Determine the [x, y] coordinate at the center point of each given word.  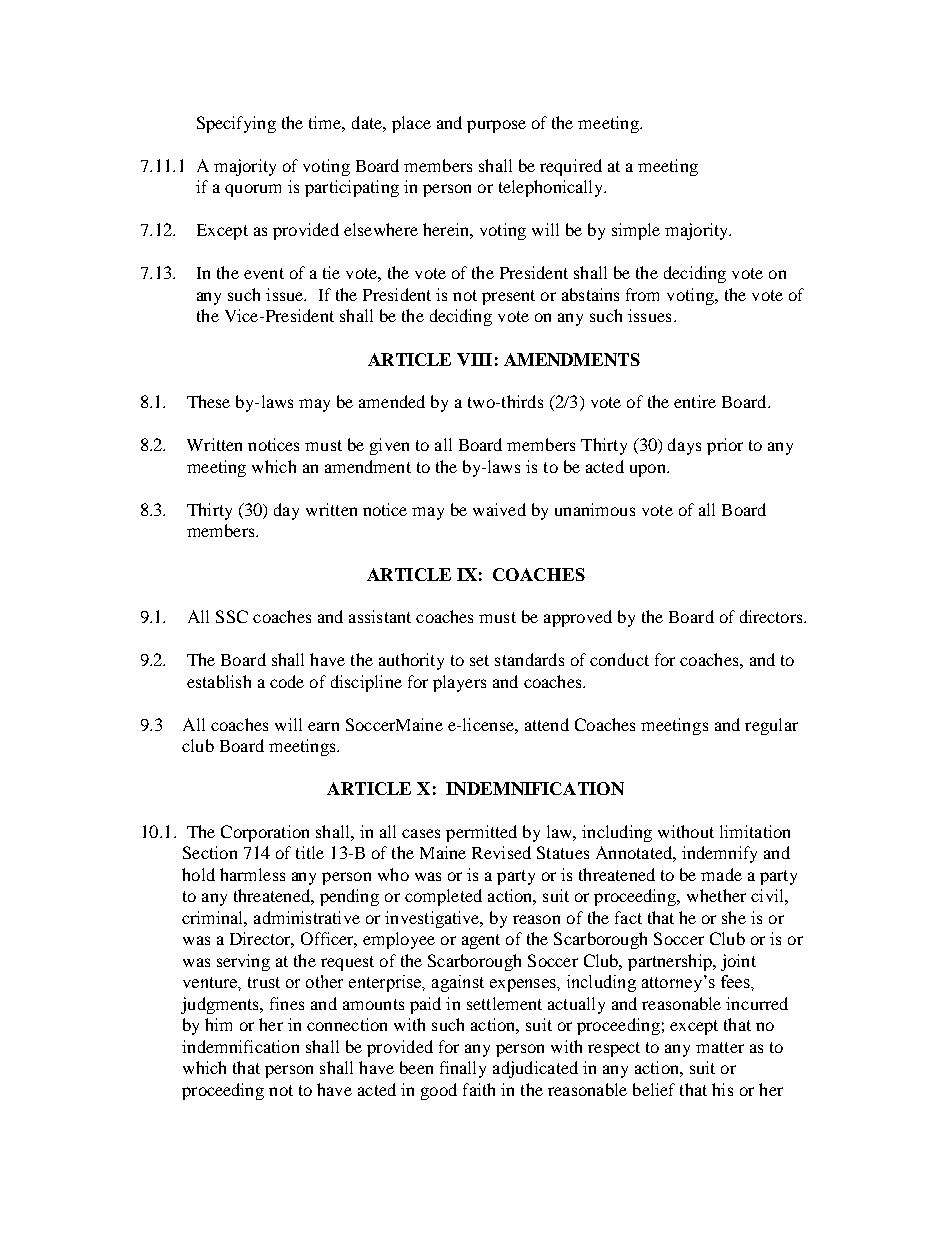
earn [323, 726]
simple [636, 231]
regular [771, 726]
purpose [496, 126]
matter [720, 1047]
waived [499, 509]
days [684, 446]
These [208, 401]
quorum [253, 190]
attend [547, 724]
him [218, 1024]
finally [463, 1069]
